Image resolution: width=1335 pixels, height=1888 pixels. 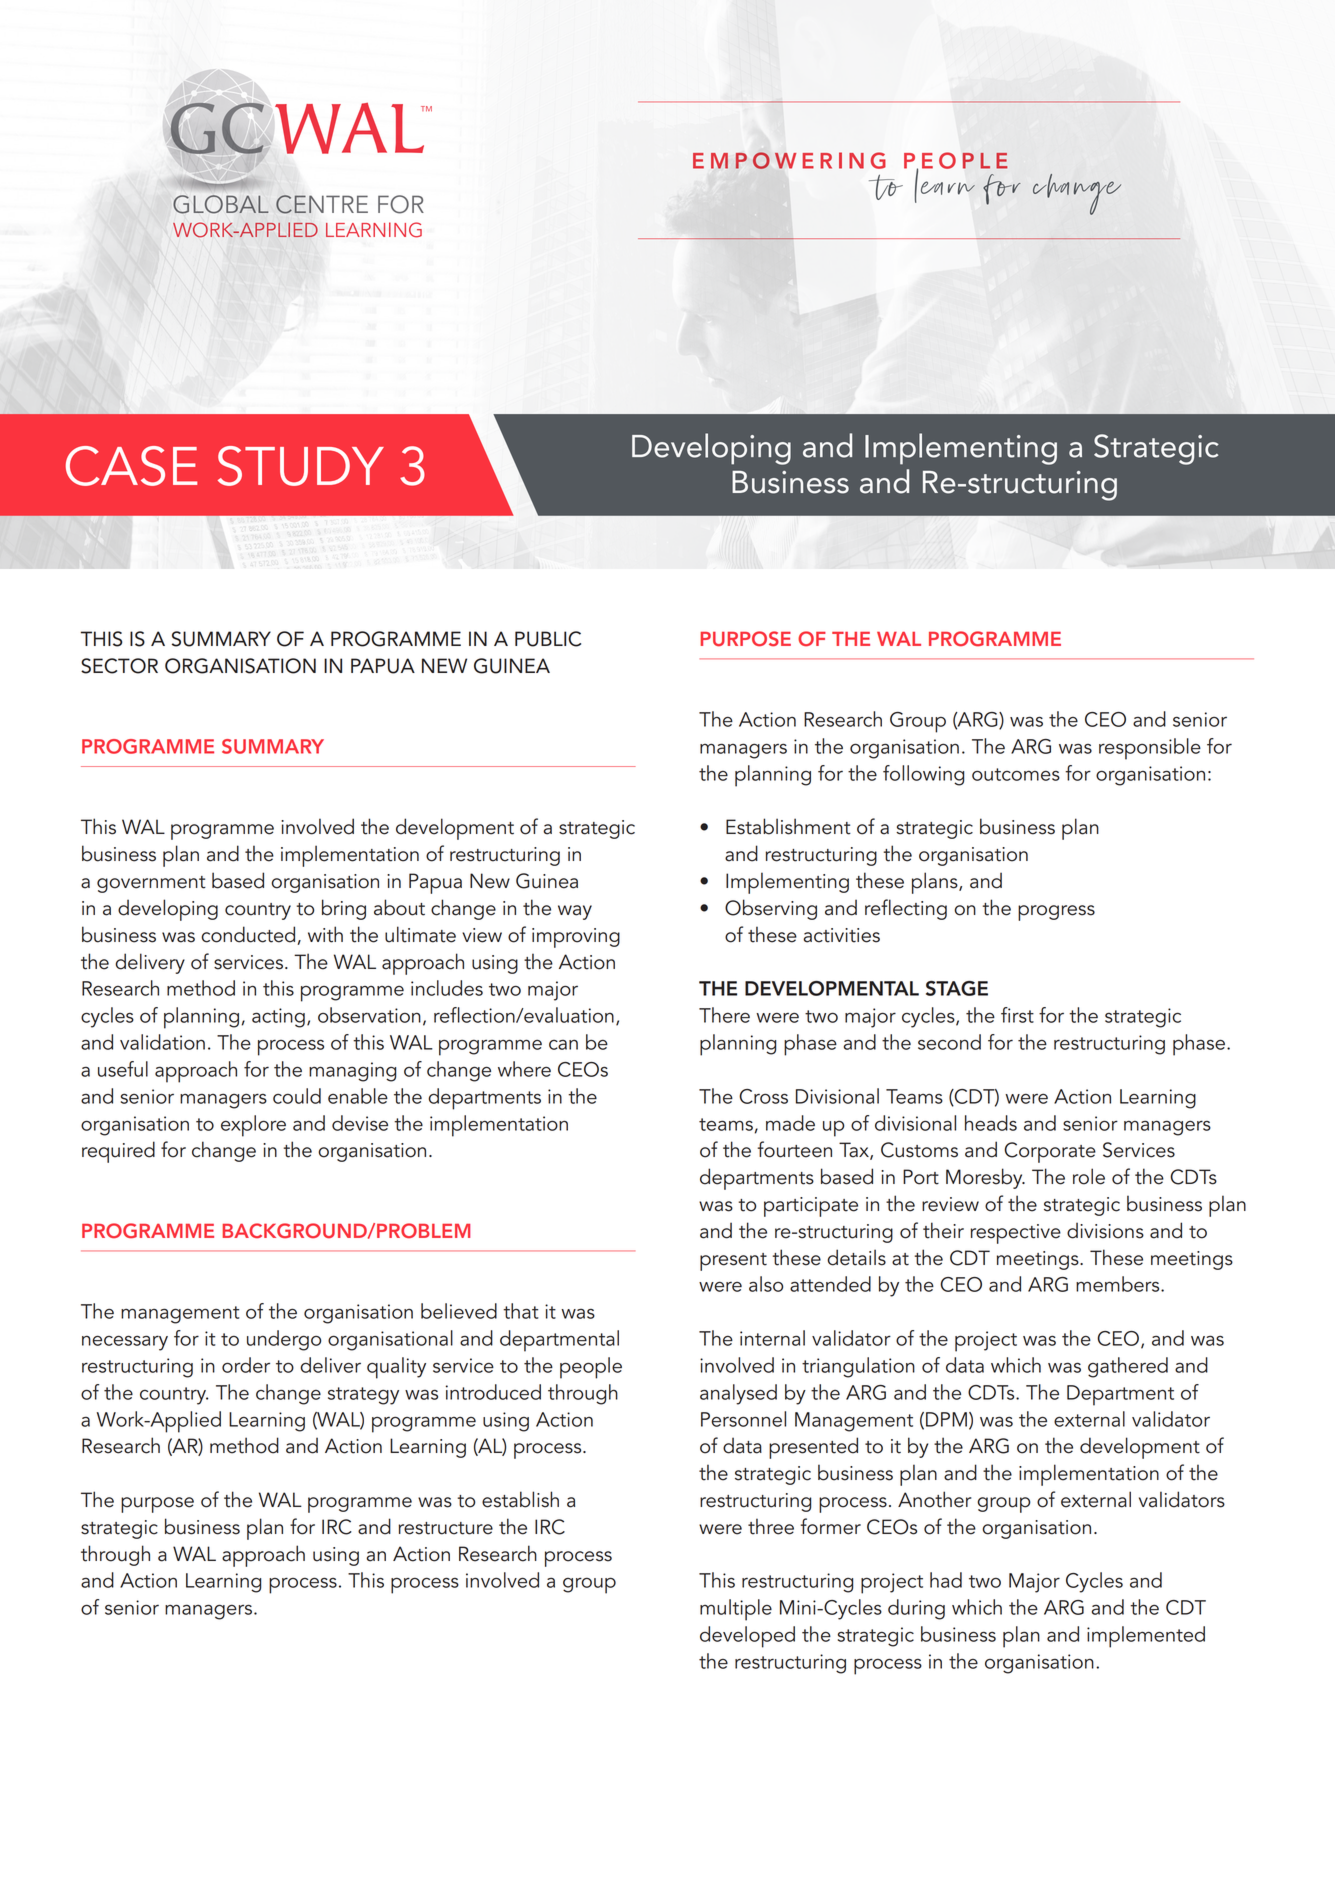 I want to click on STUDY, so click(x=301, y=466).
